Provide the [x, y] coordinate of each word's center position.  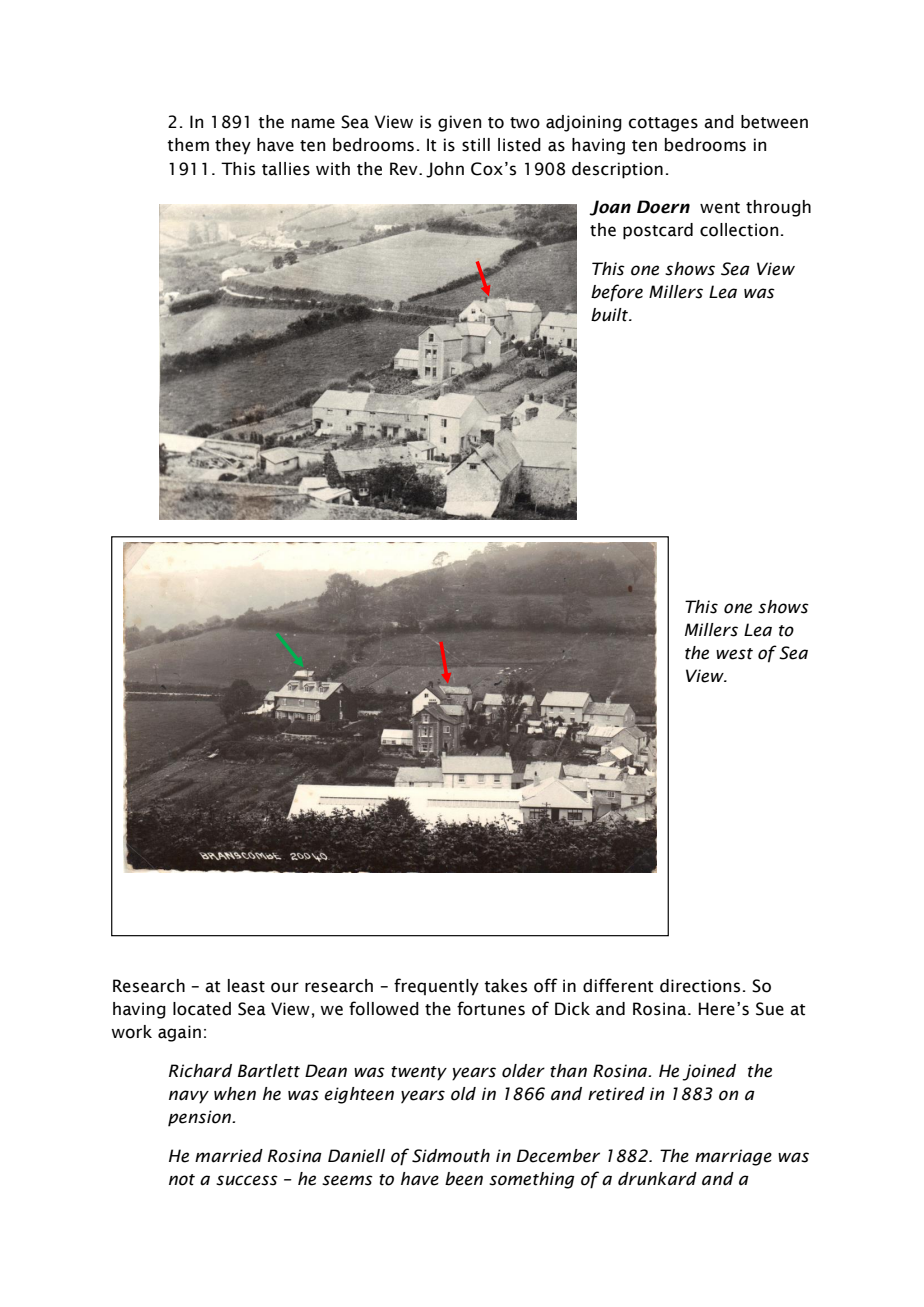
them [188, 145]
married [229, 1156]
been [464, 1179]
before [617, 293]
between [774, 122]
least [246, 986]
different [618, 985]
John [445, 170]
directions [700, 986]
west [734, 654]
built [611, 315]
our [285, 987]
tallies [286, 169]
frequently [436, 987]
